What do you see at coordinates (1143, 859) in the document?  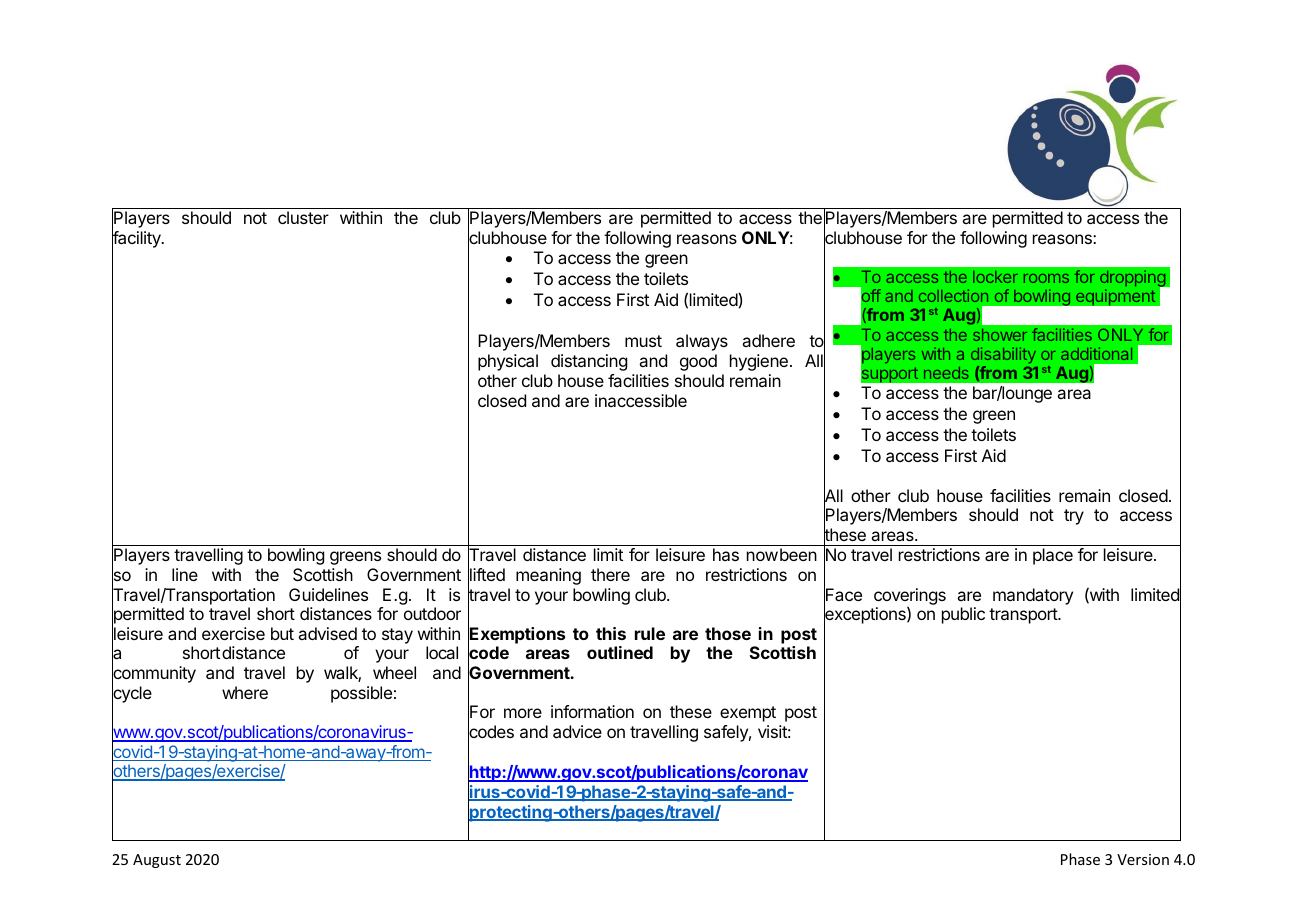 I see `Version` at bounding box center [1143, 859].
